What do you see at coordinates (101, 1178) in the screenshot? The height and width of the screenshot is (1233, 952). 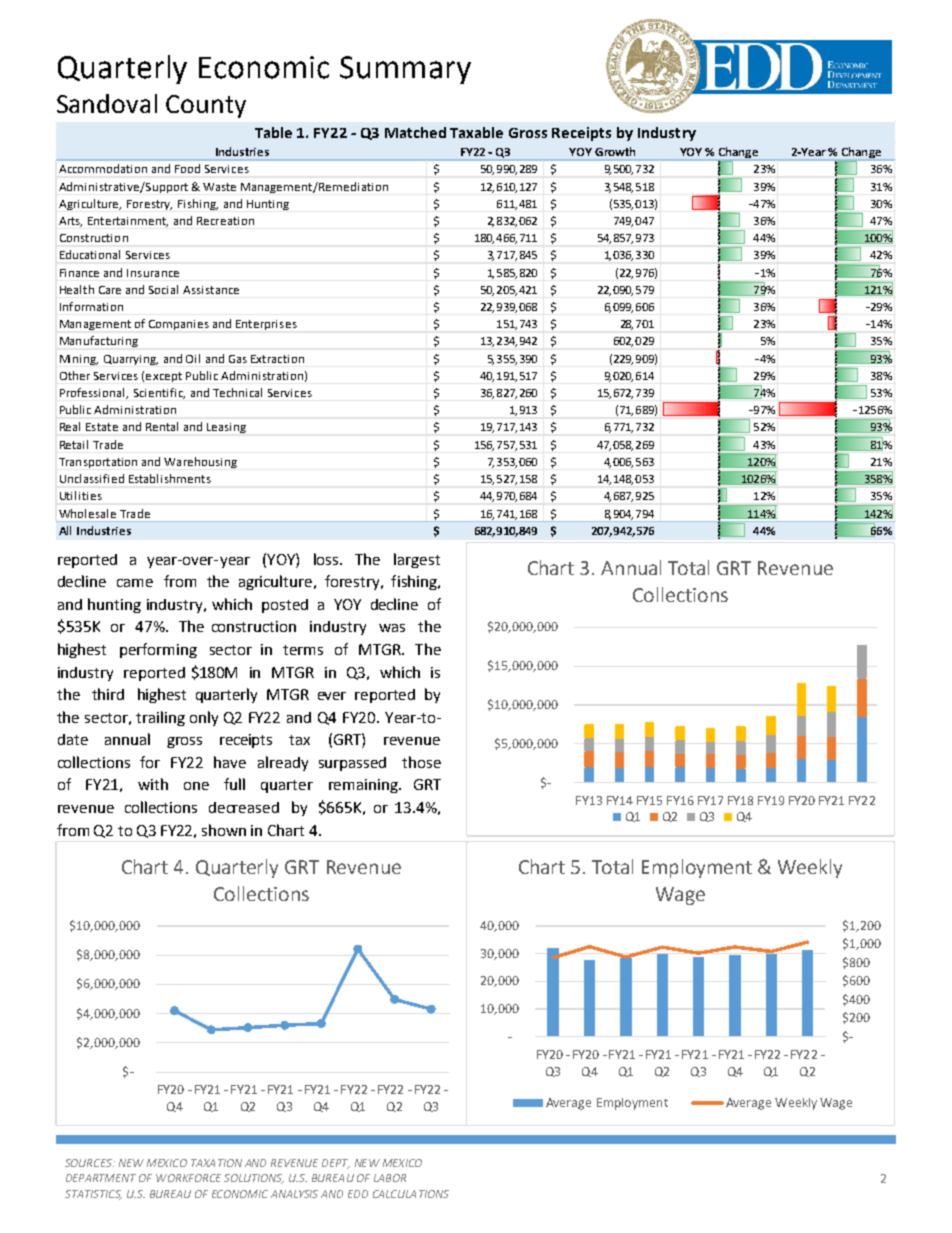 I see `DEPARTMENT` at bounding box center [101, 1178].
